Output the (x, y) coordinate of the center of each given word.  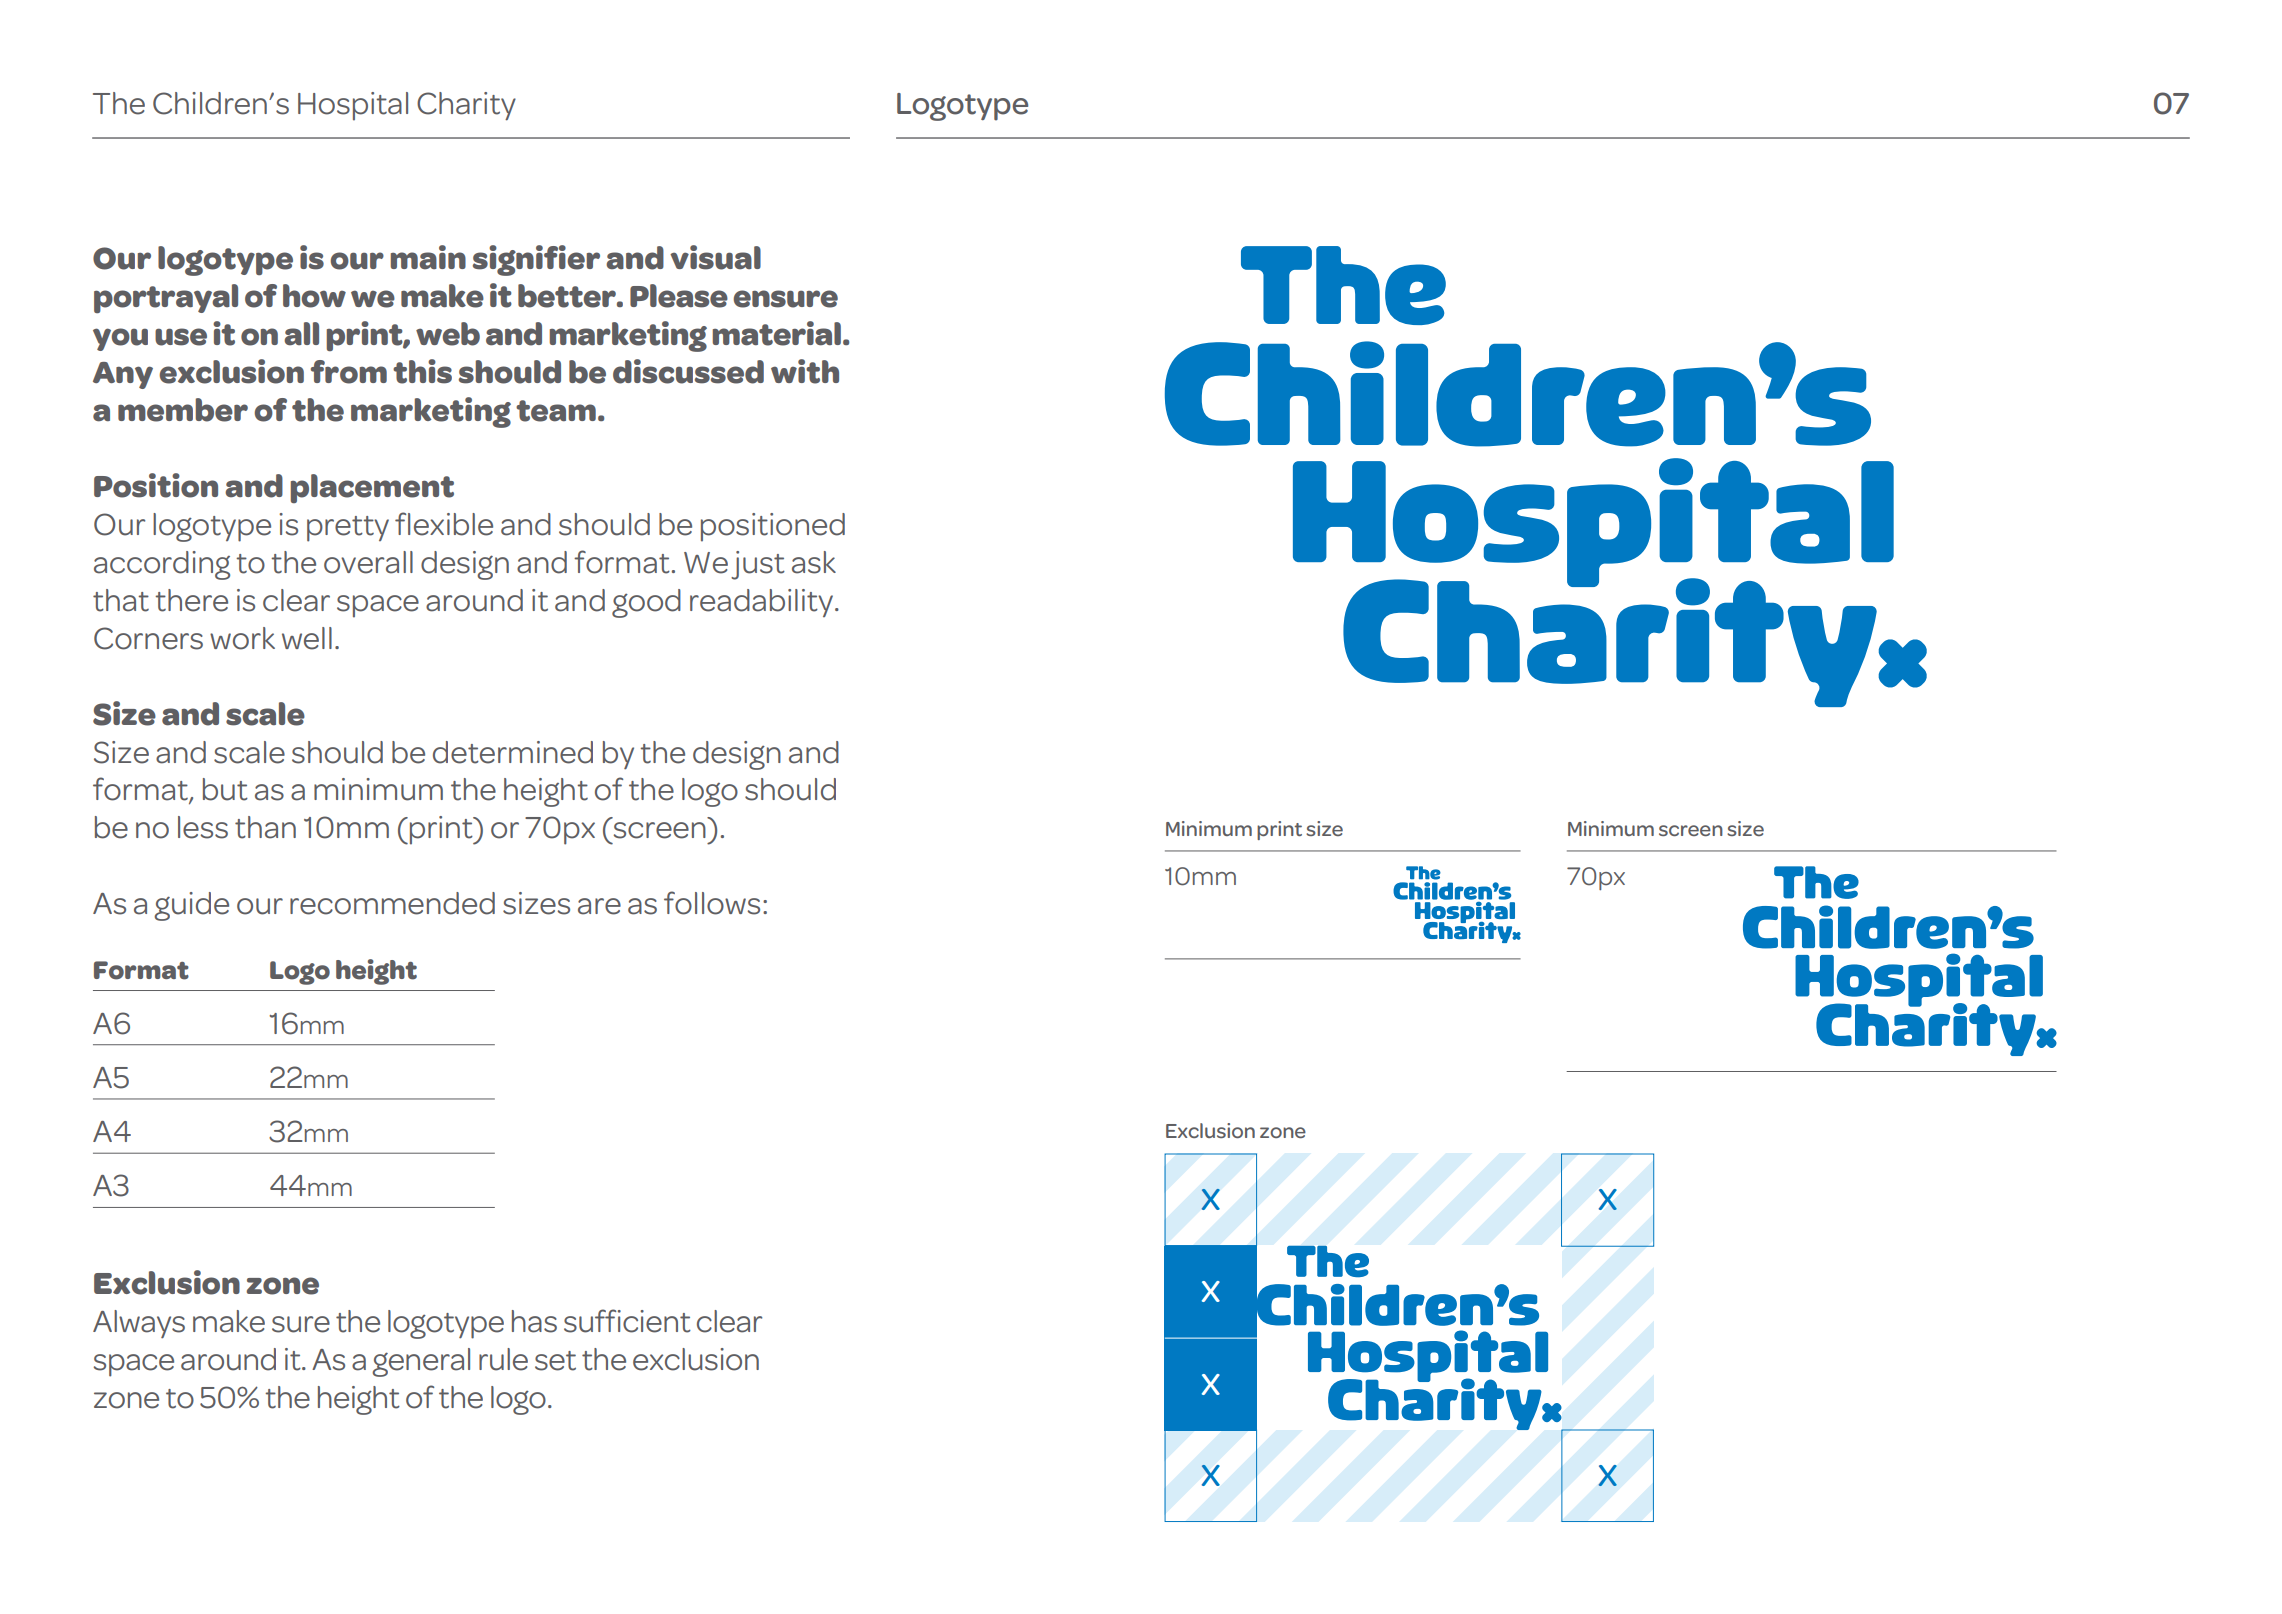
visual (715, 257)
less (203, 827)
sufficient (627, 1321)
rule (503, 1359)
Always (139, 1324)
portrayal (166, 298)
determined (513, 752)
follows (712, 903)
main (428, 257)
